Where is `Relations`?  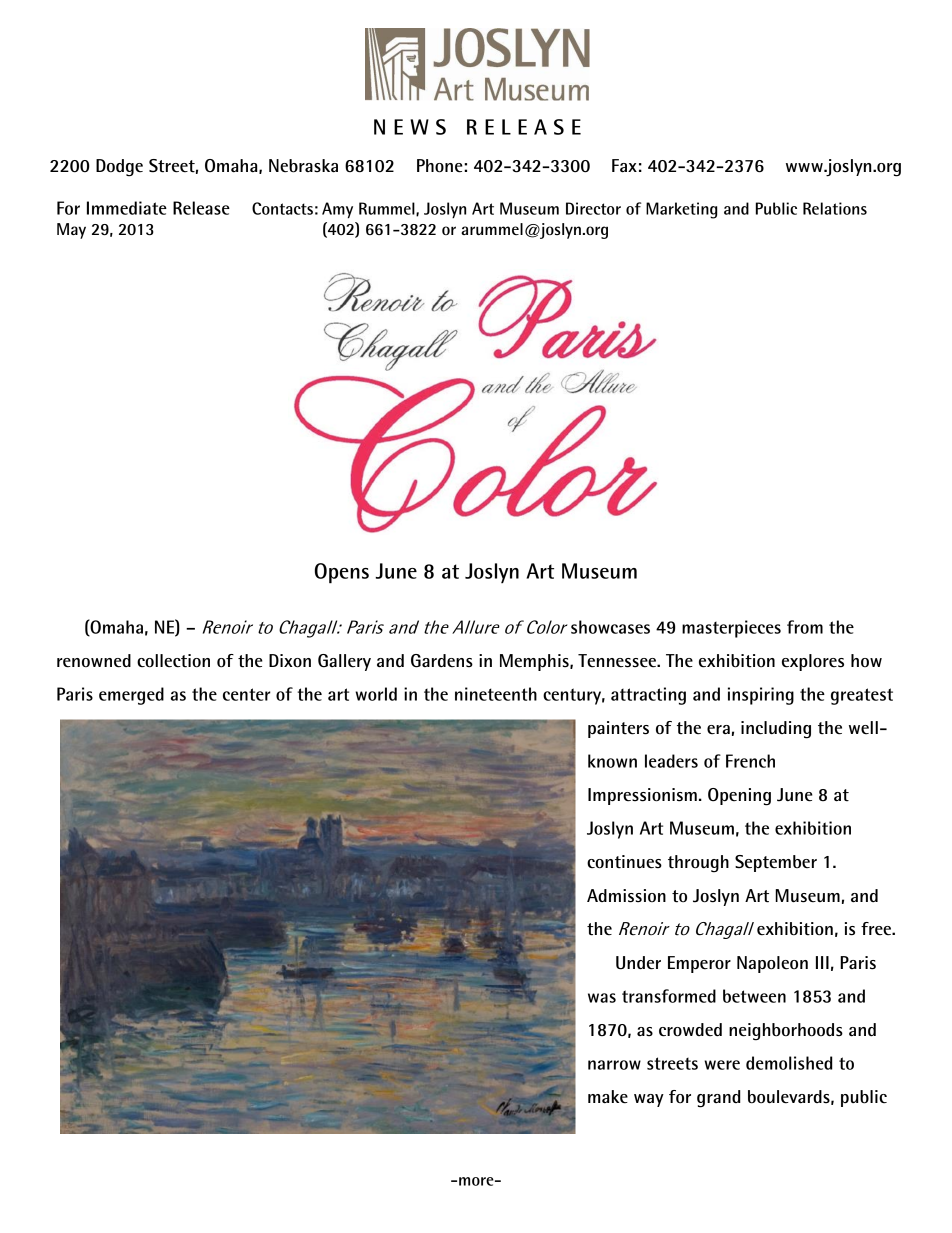
Relations is located at coordinates (835, 208).
